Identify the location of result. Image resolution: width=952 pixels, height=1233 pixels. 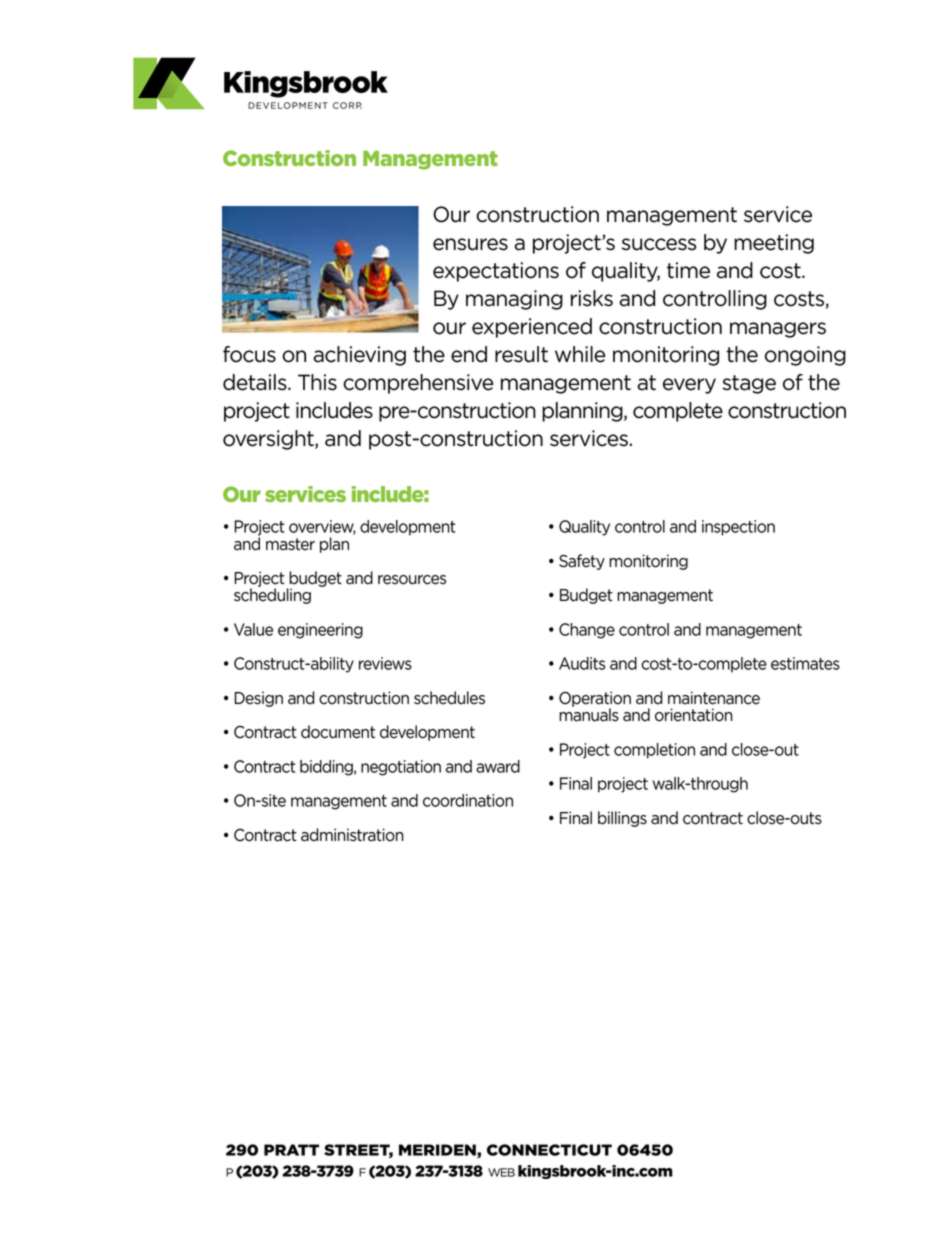
(521, 354).
